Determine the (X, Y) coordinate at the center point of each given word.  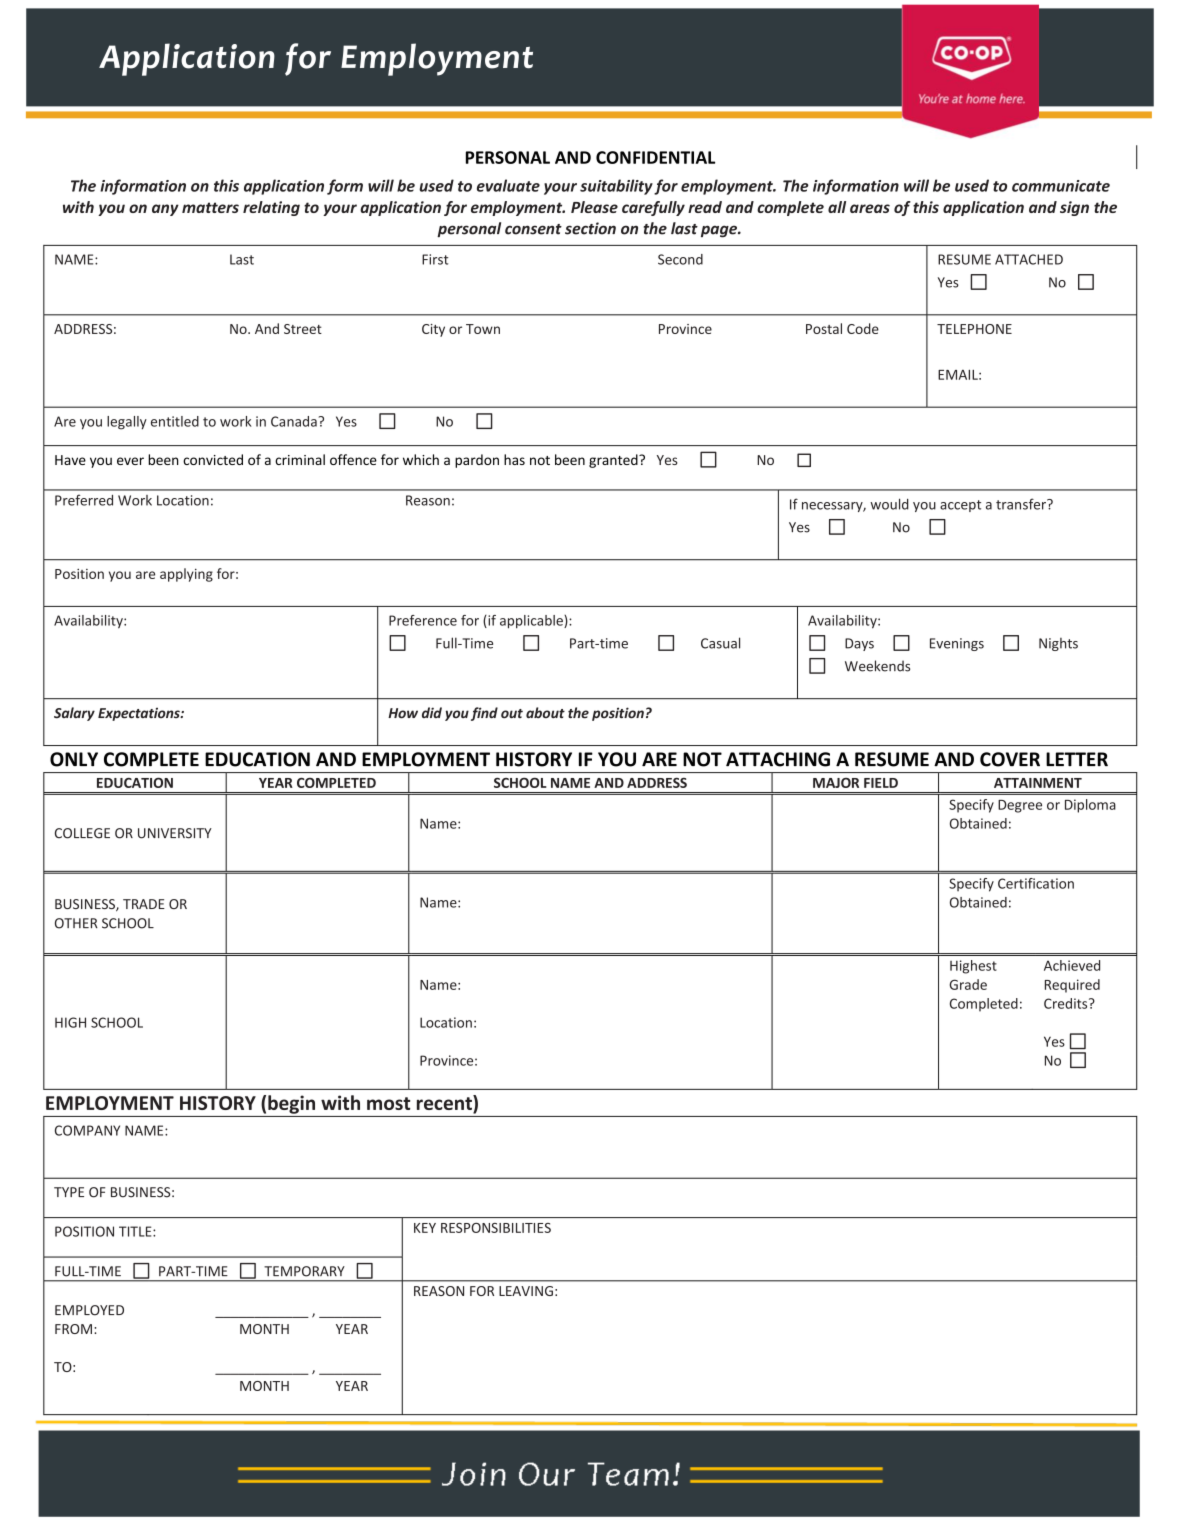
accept (960, 506)
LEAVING (526, 1291)
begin (291, 1104)
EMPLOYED (89, 1310)
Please (594, 207)
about (545, 713)
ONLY (74, 759)
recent (445, 1104)
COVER (1010, 759)
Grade (968, 984)
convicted (213, 459)
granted (614, 461)
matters (210, 207)
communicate (1061, 186)
